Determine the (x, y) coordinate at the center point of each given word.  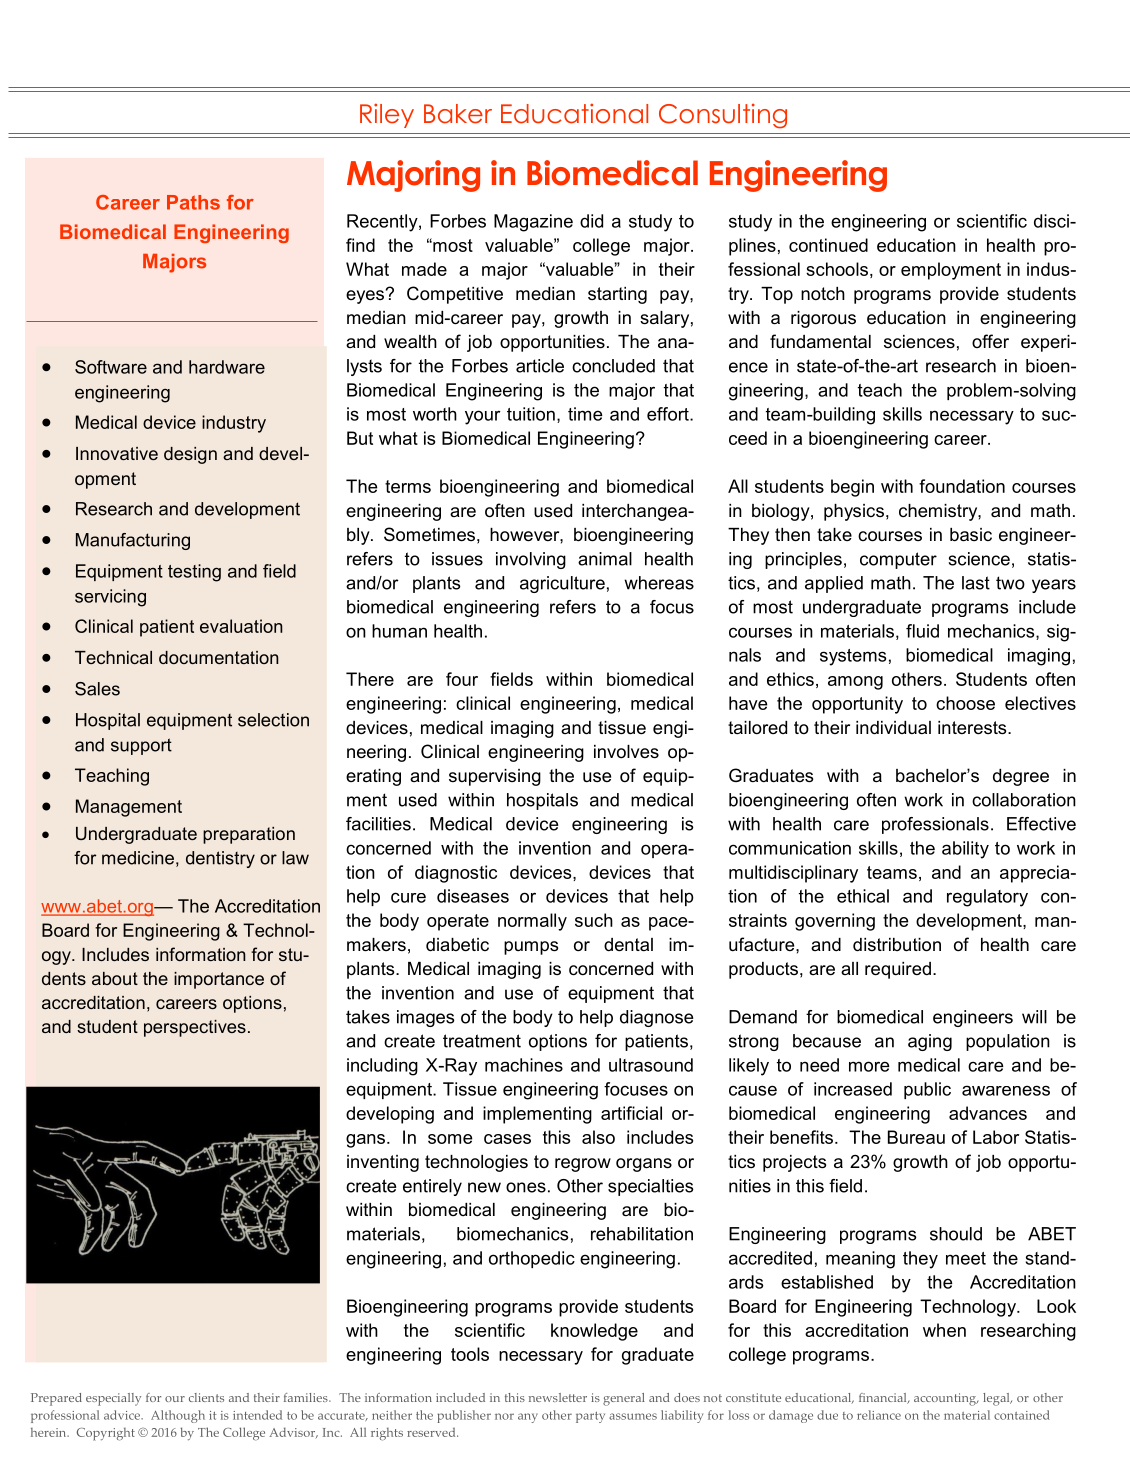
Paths (193, 202)
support (141, 746)
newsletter (558, 1397)
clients (206, 1397)
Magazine (533, 223)
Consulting (723, 116)
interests (973, 728)
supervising (495, 777)
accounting (946, 1399)
